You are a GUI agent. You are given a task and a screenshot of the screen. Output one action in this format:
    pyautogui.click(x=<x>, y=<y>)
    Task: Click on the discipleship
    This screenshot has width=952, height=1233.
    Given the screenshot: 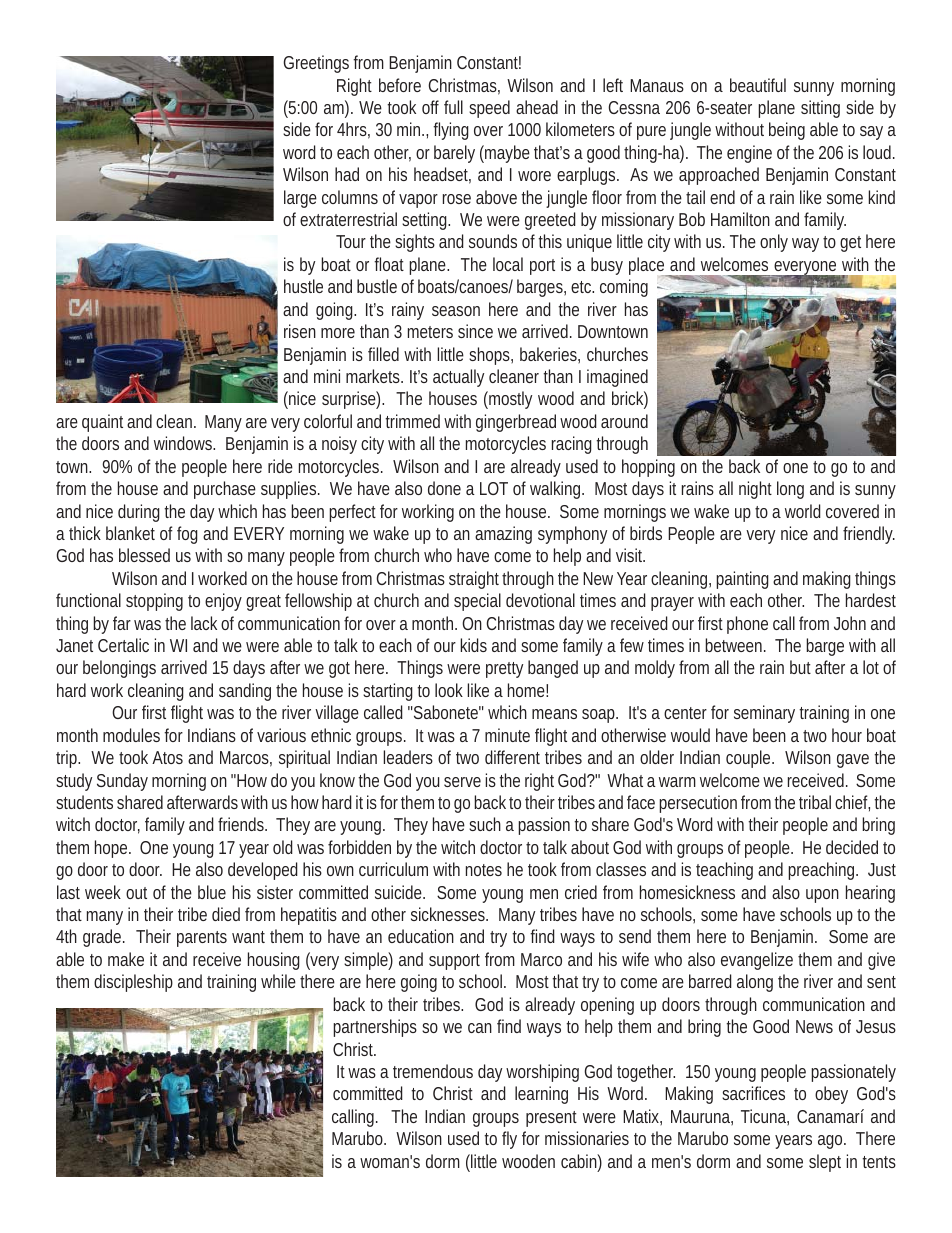 What is the action you would take?
    pyautogui.click(x=133, y=983)
